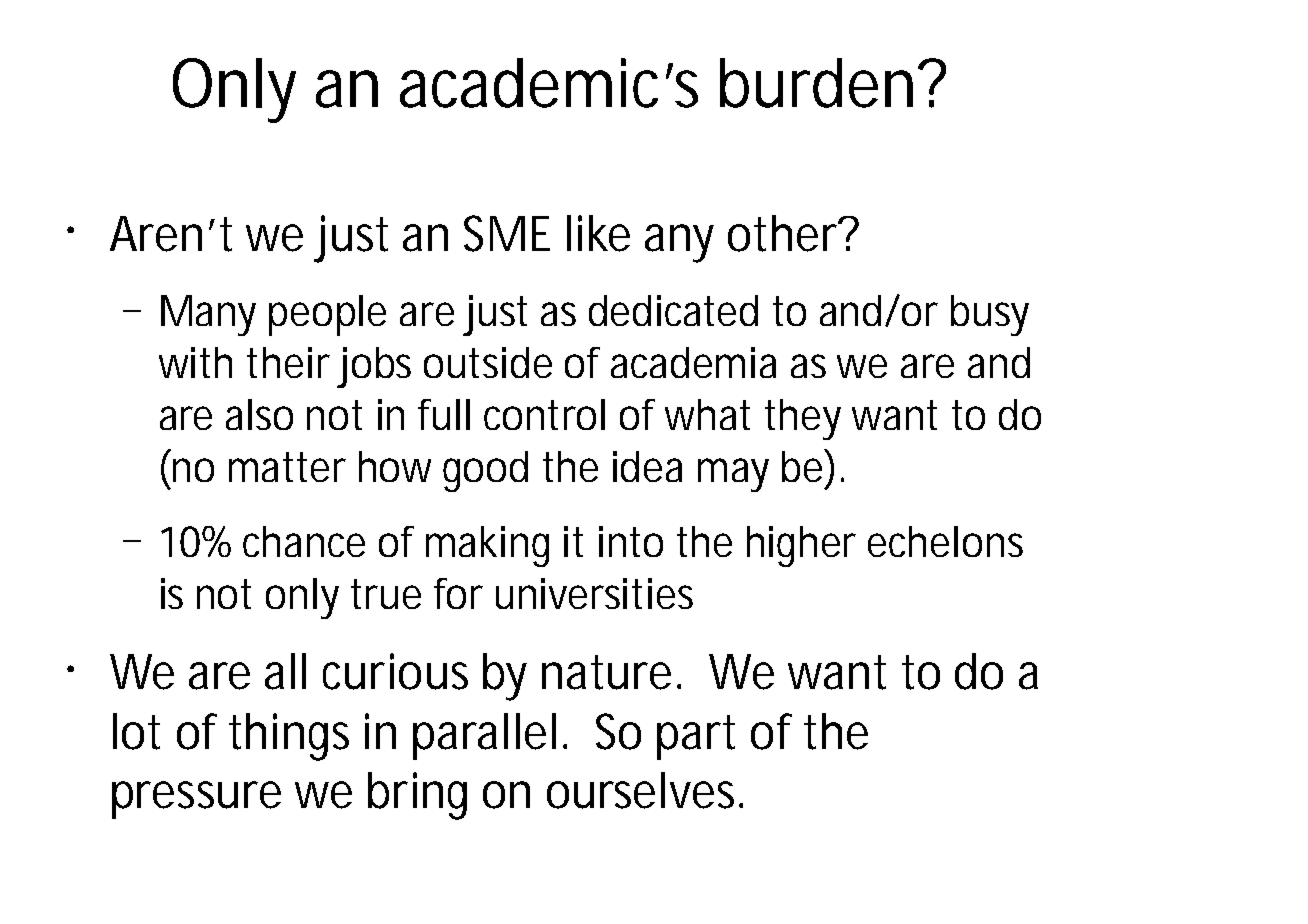 The width and height of the image is (1308, 924). I want to click on curious, so click(395, 671).
